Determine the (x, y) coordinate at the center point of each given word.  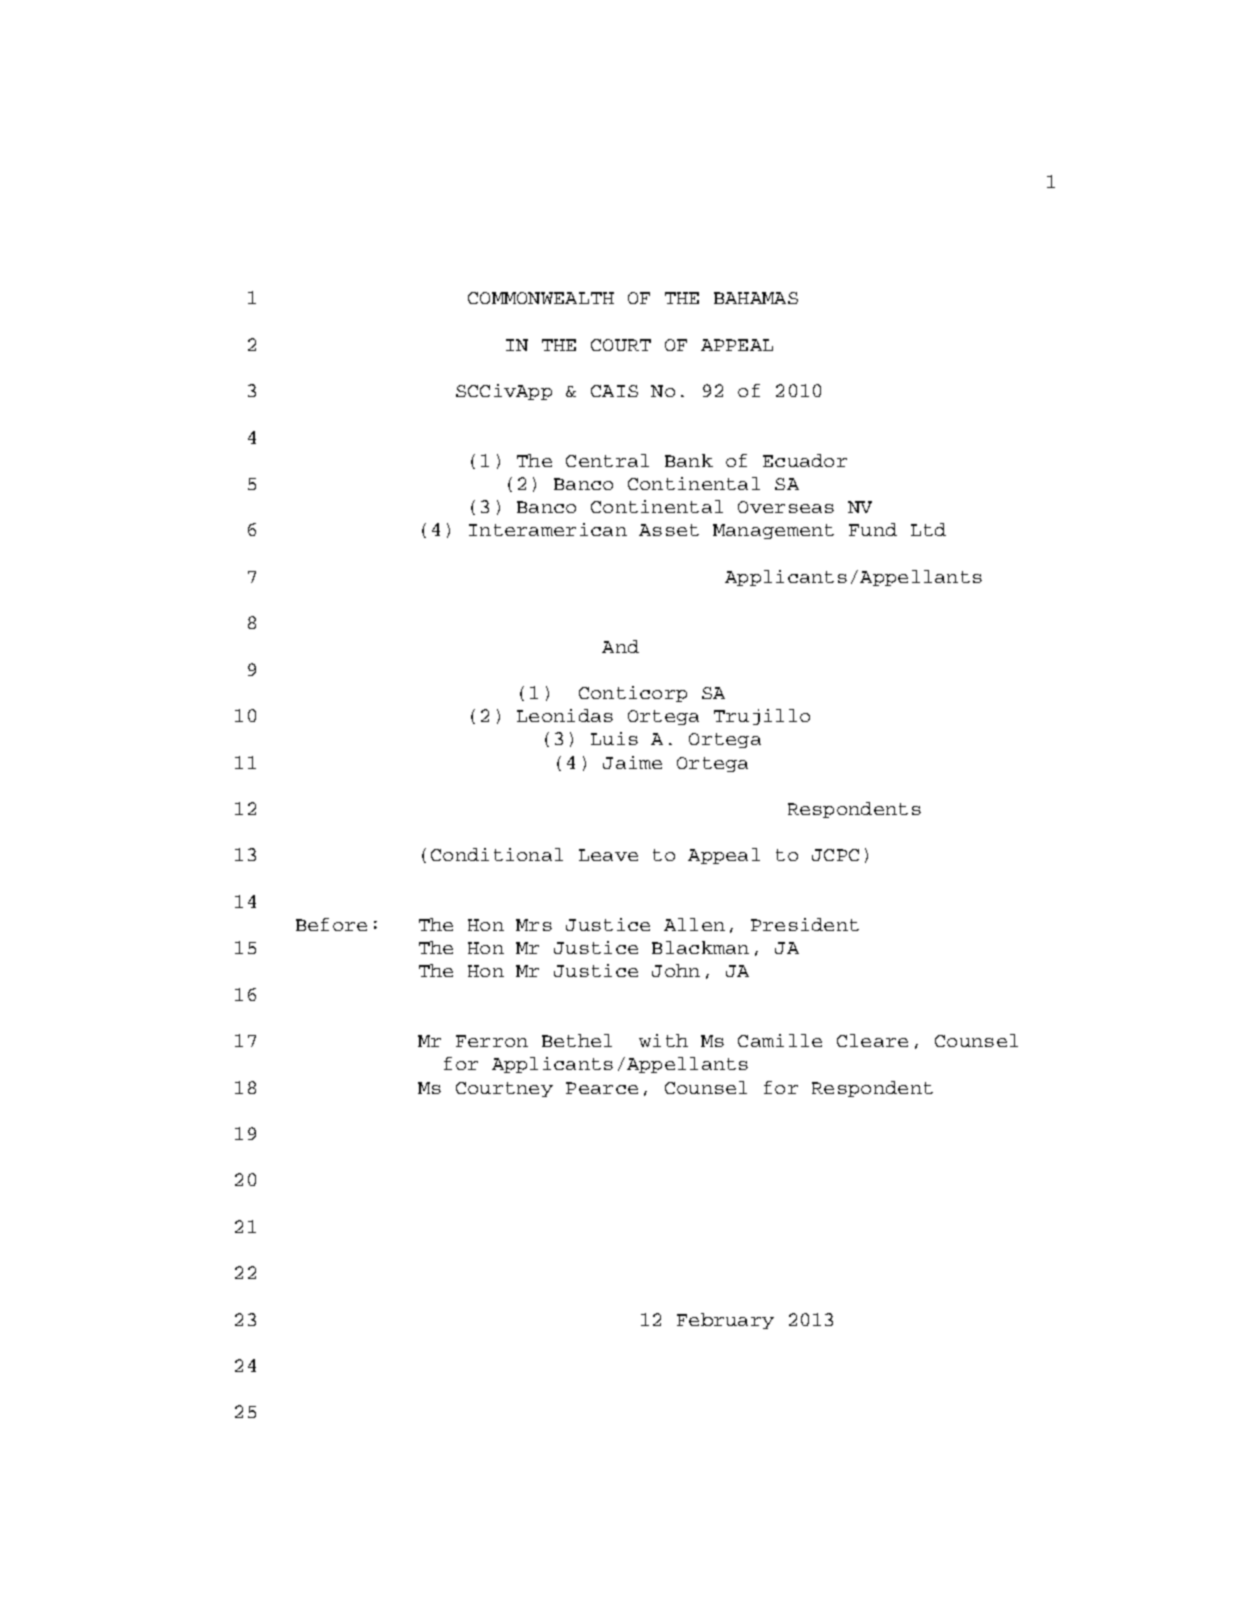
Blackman (700, 947)
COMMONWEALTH (541, 298)
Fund (873, 529)
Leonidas (565, 715)
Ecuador (805, 460)
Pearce (602, 1088)
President (805, 924)
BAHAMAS (756, 298)
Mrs (534, 925)
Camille (780, 1040)
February (725, 1321)
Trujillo (762, 717)
